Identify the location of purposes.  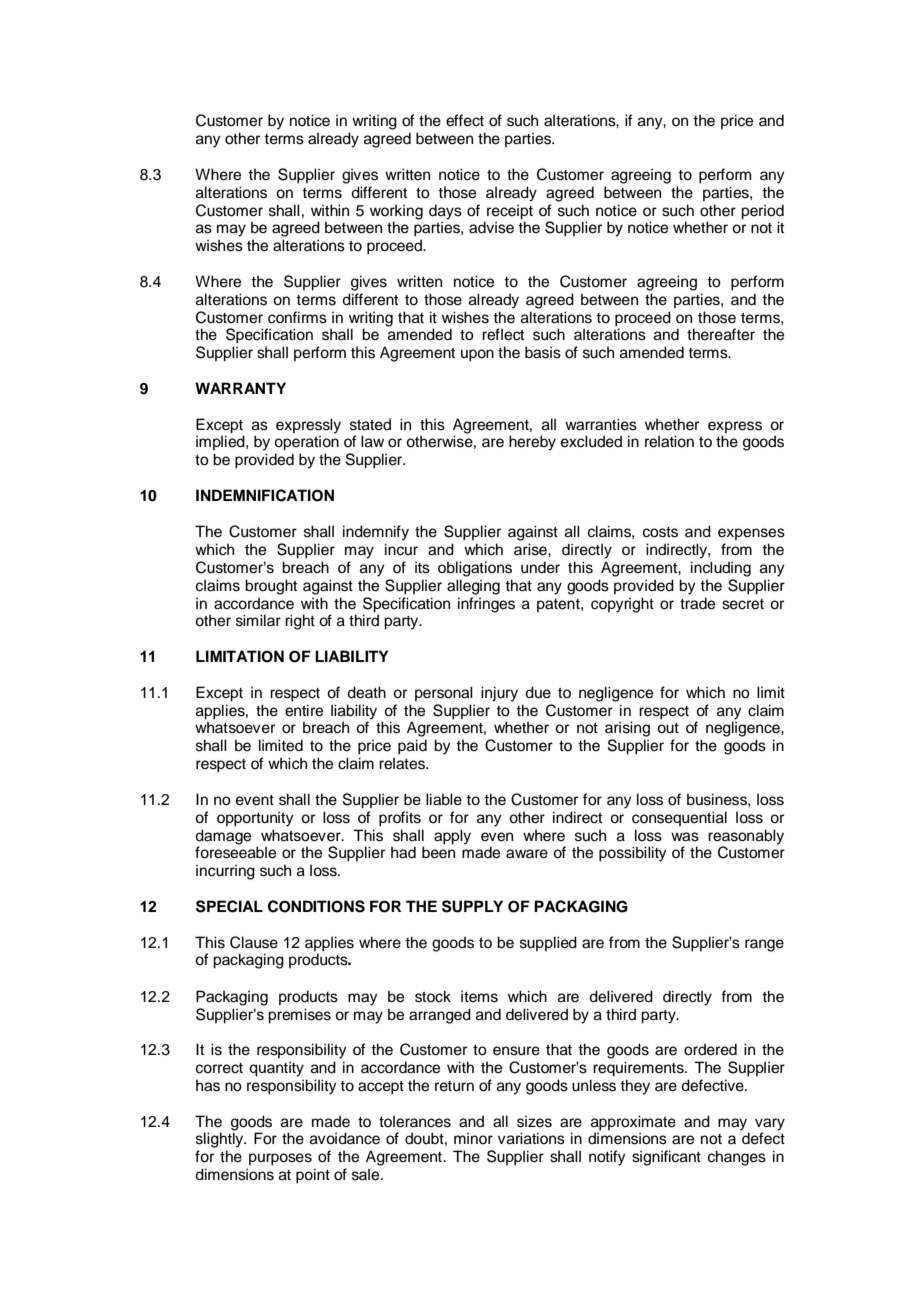
(280, 1159).
